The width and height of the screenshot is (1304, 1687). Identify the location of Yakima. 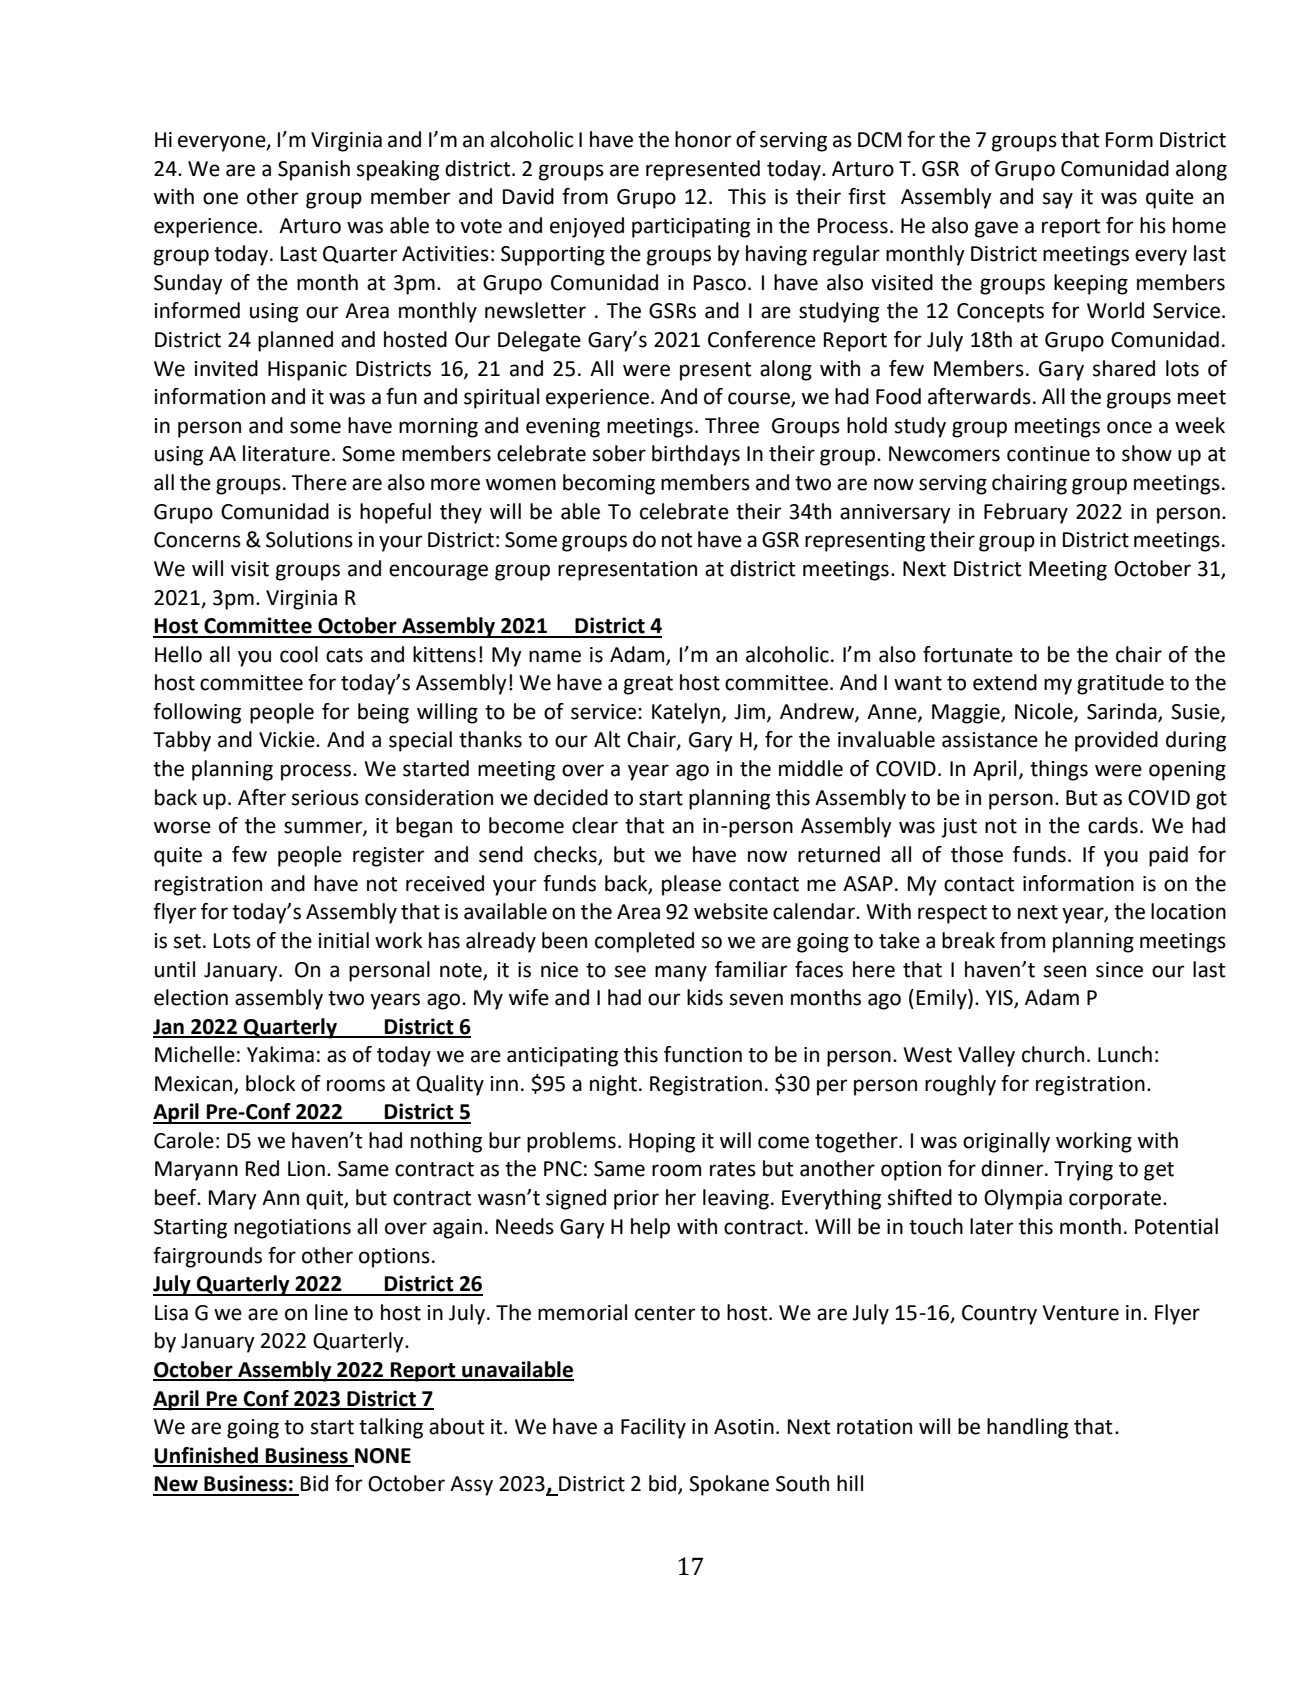
(280, 1054).
